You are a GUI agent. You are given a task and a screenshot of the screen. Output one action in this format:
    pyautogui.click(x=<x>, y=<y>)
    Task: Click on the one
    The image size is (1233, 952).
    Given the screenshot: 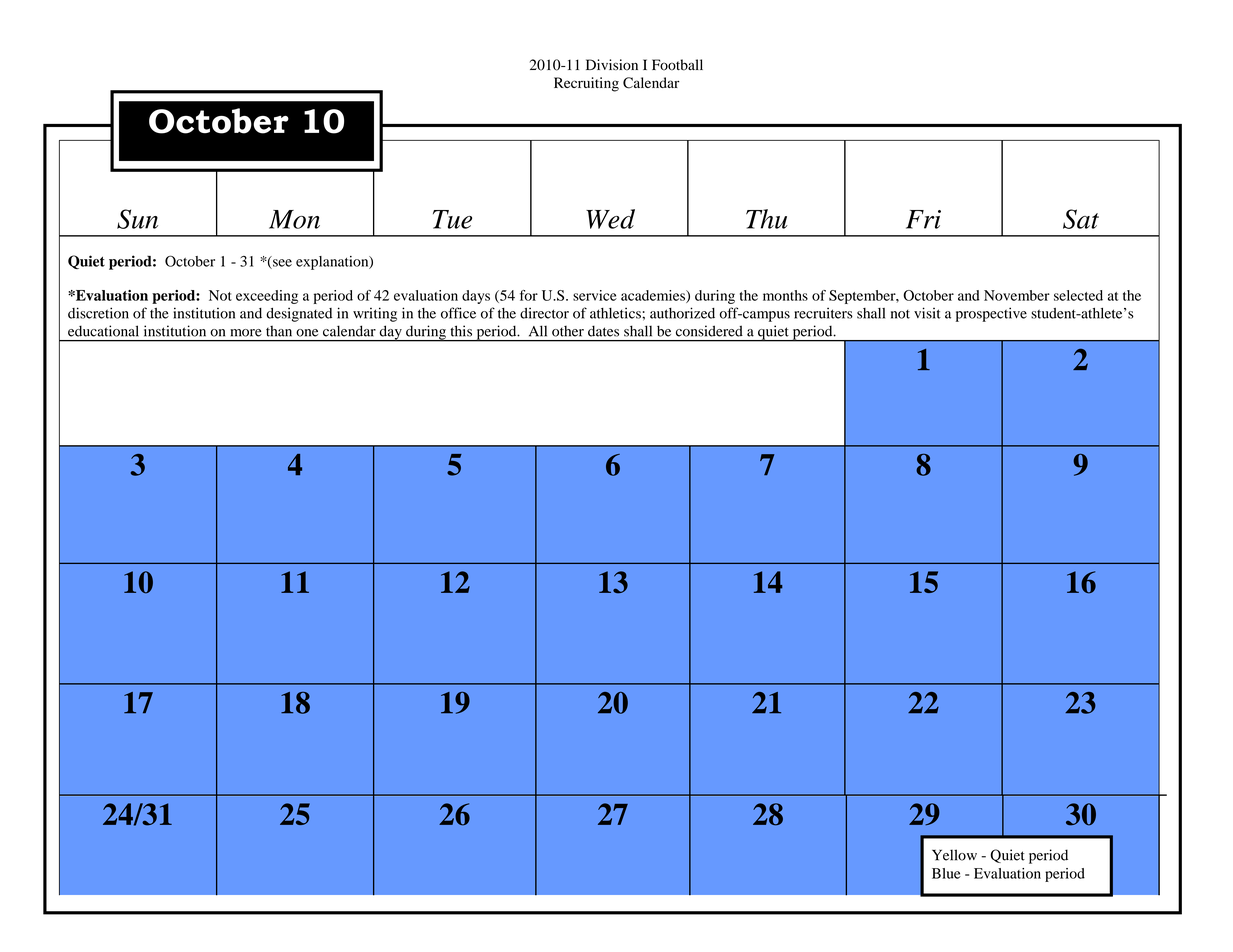 What is the action you would take?
    pyautogui.click(x=307, y=333)
